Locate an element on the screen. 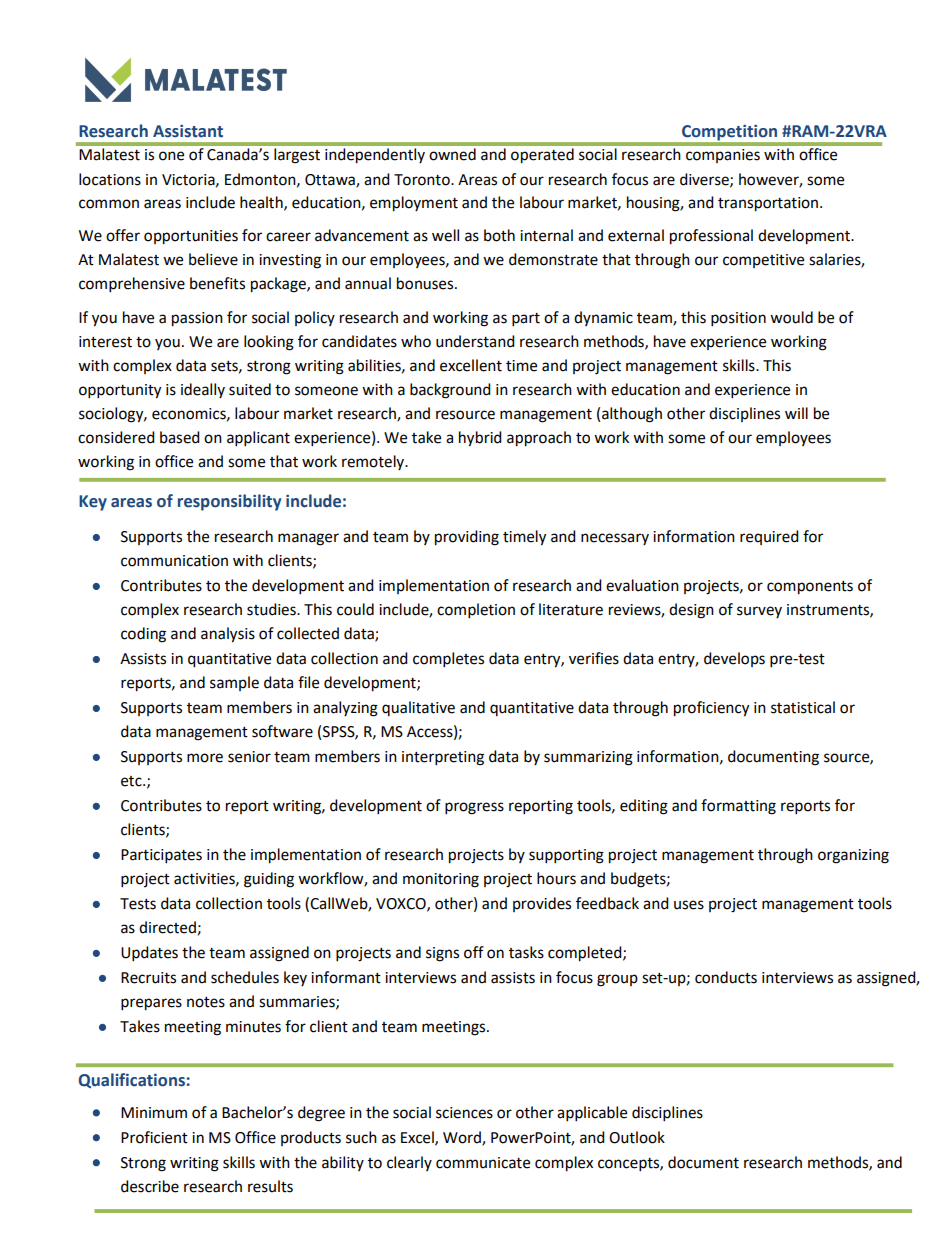 The width and height of the screenshot is (952, 1233). conducts is located at coordinates (726, 977).
